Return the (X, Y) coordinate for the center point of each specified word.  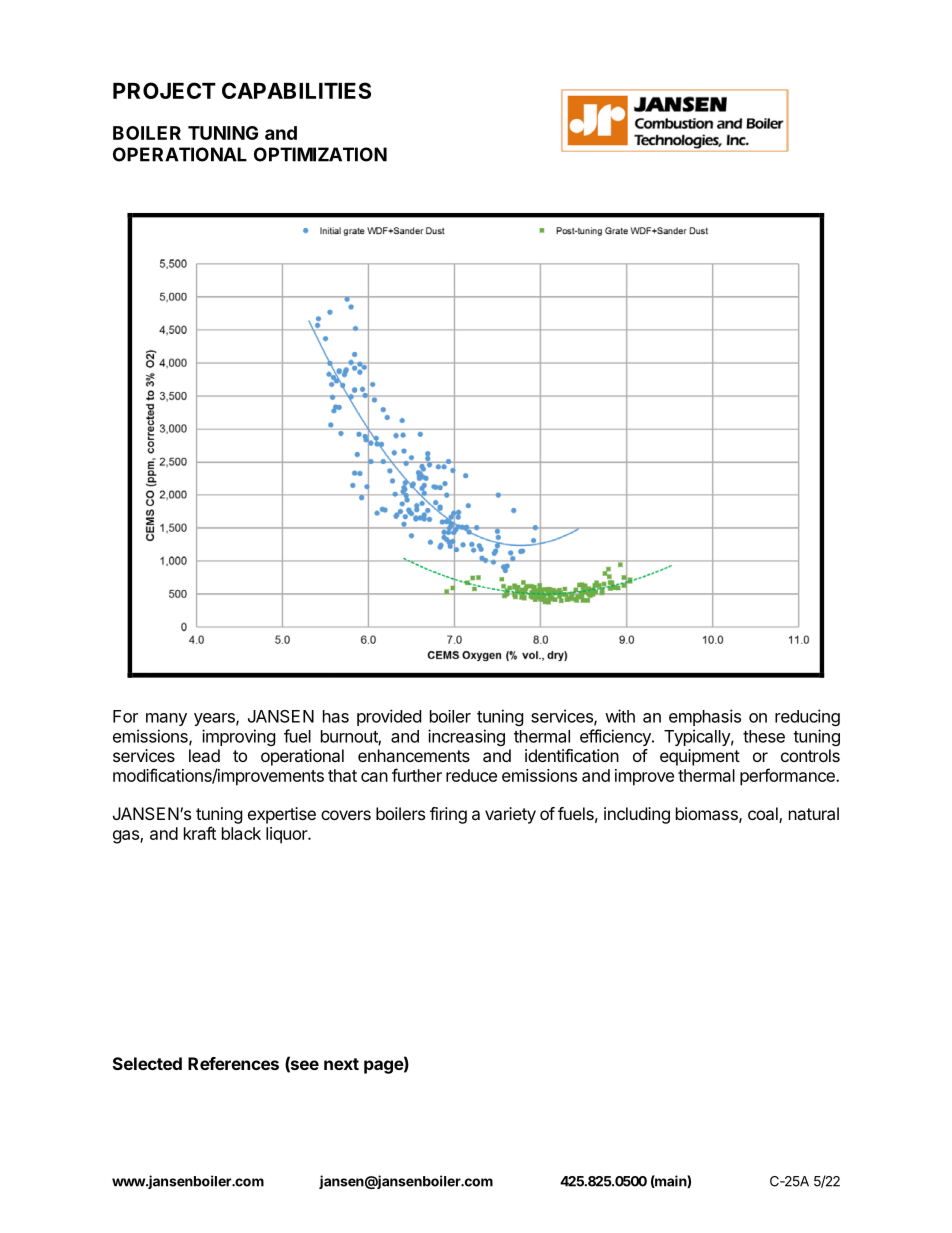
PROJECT (164, 90)
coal (764, 815)
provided (389, 717)
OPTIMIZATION (320, 154)
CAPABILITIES (296, 90)
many (166, 719)
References (233, 1063)
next (341, 1064)
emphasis (705, 717)
